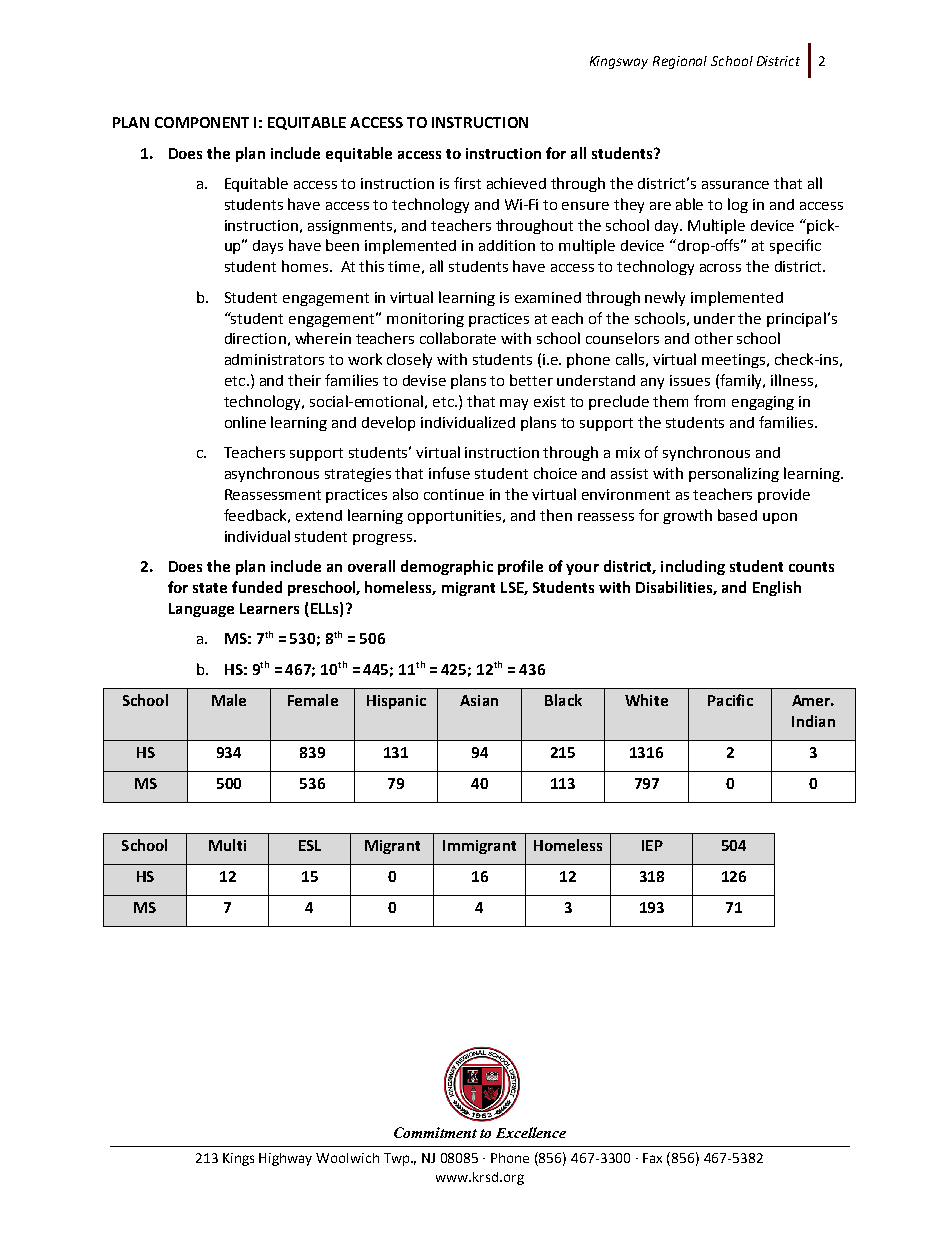  What do you see at coordinates (274, 359) in the document?
I see `administrators` at bounding box center [274, 359].
